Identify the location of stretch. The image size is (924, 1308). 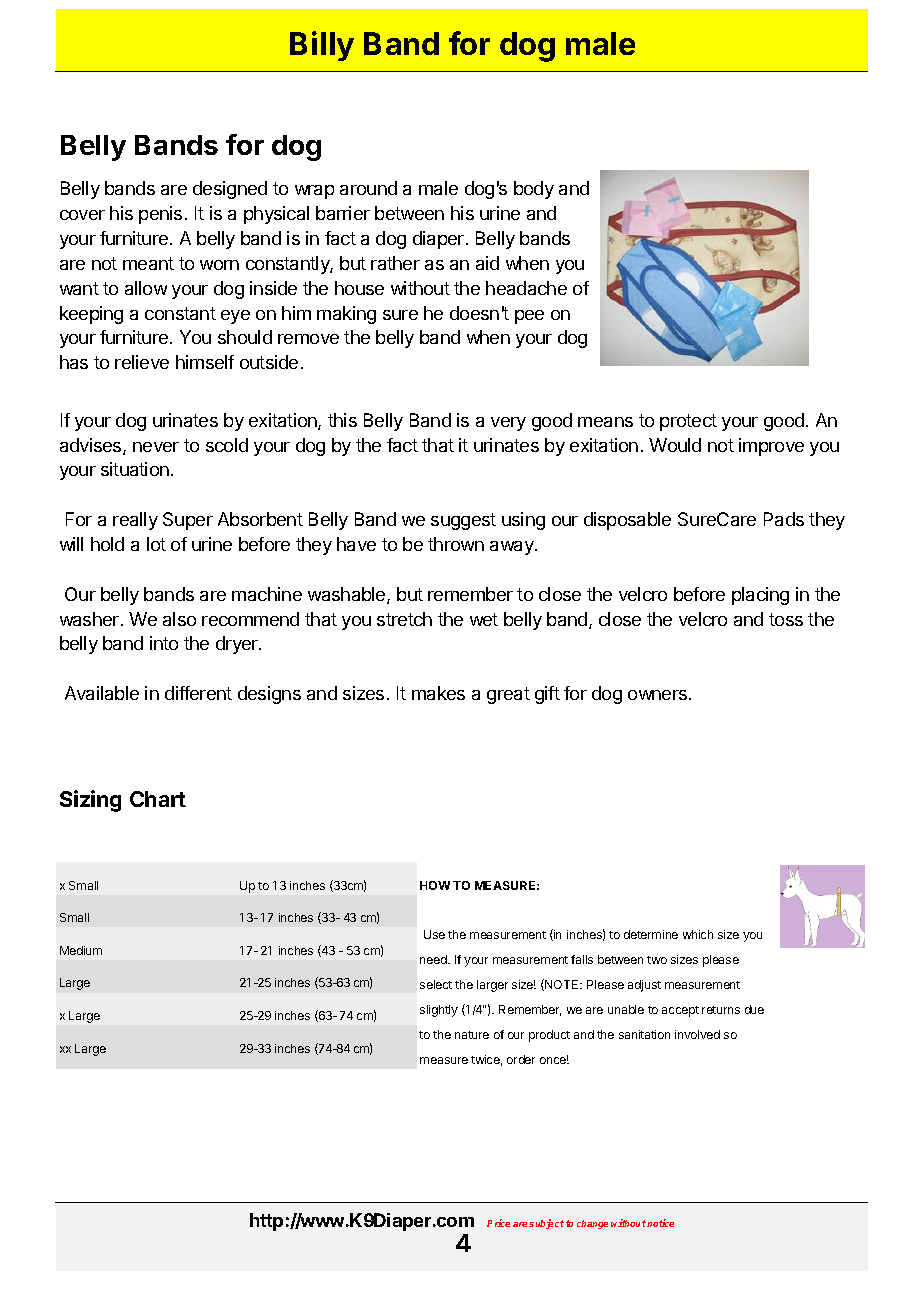
(404, 619).
